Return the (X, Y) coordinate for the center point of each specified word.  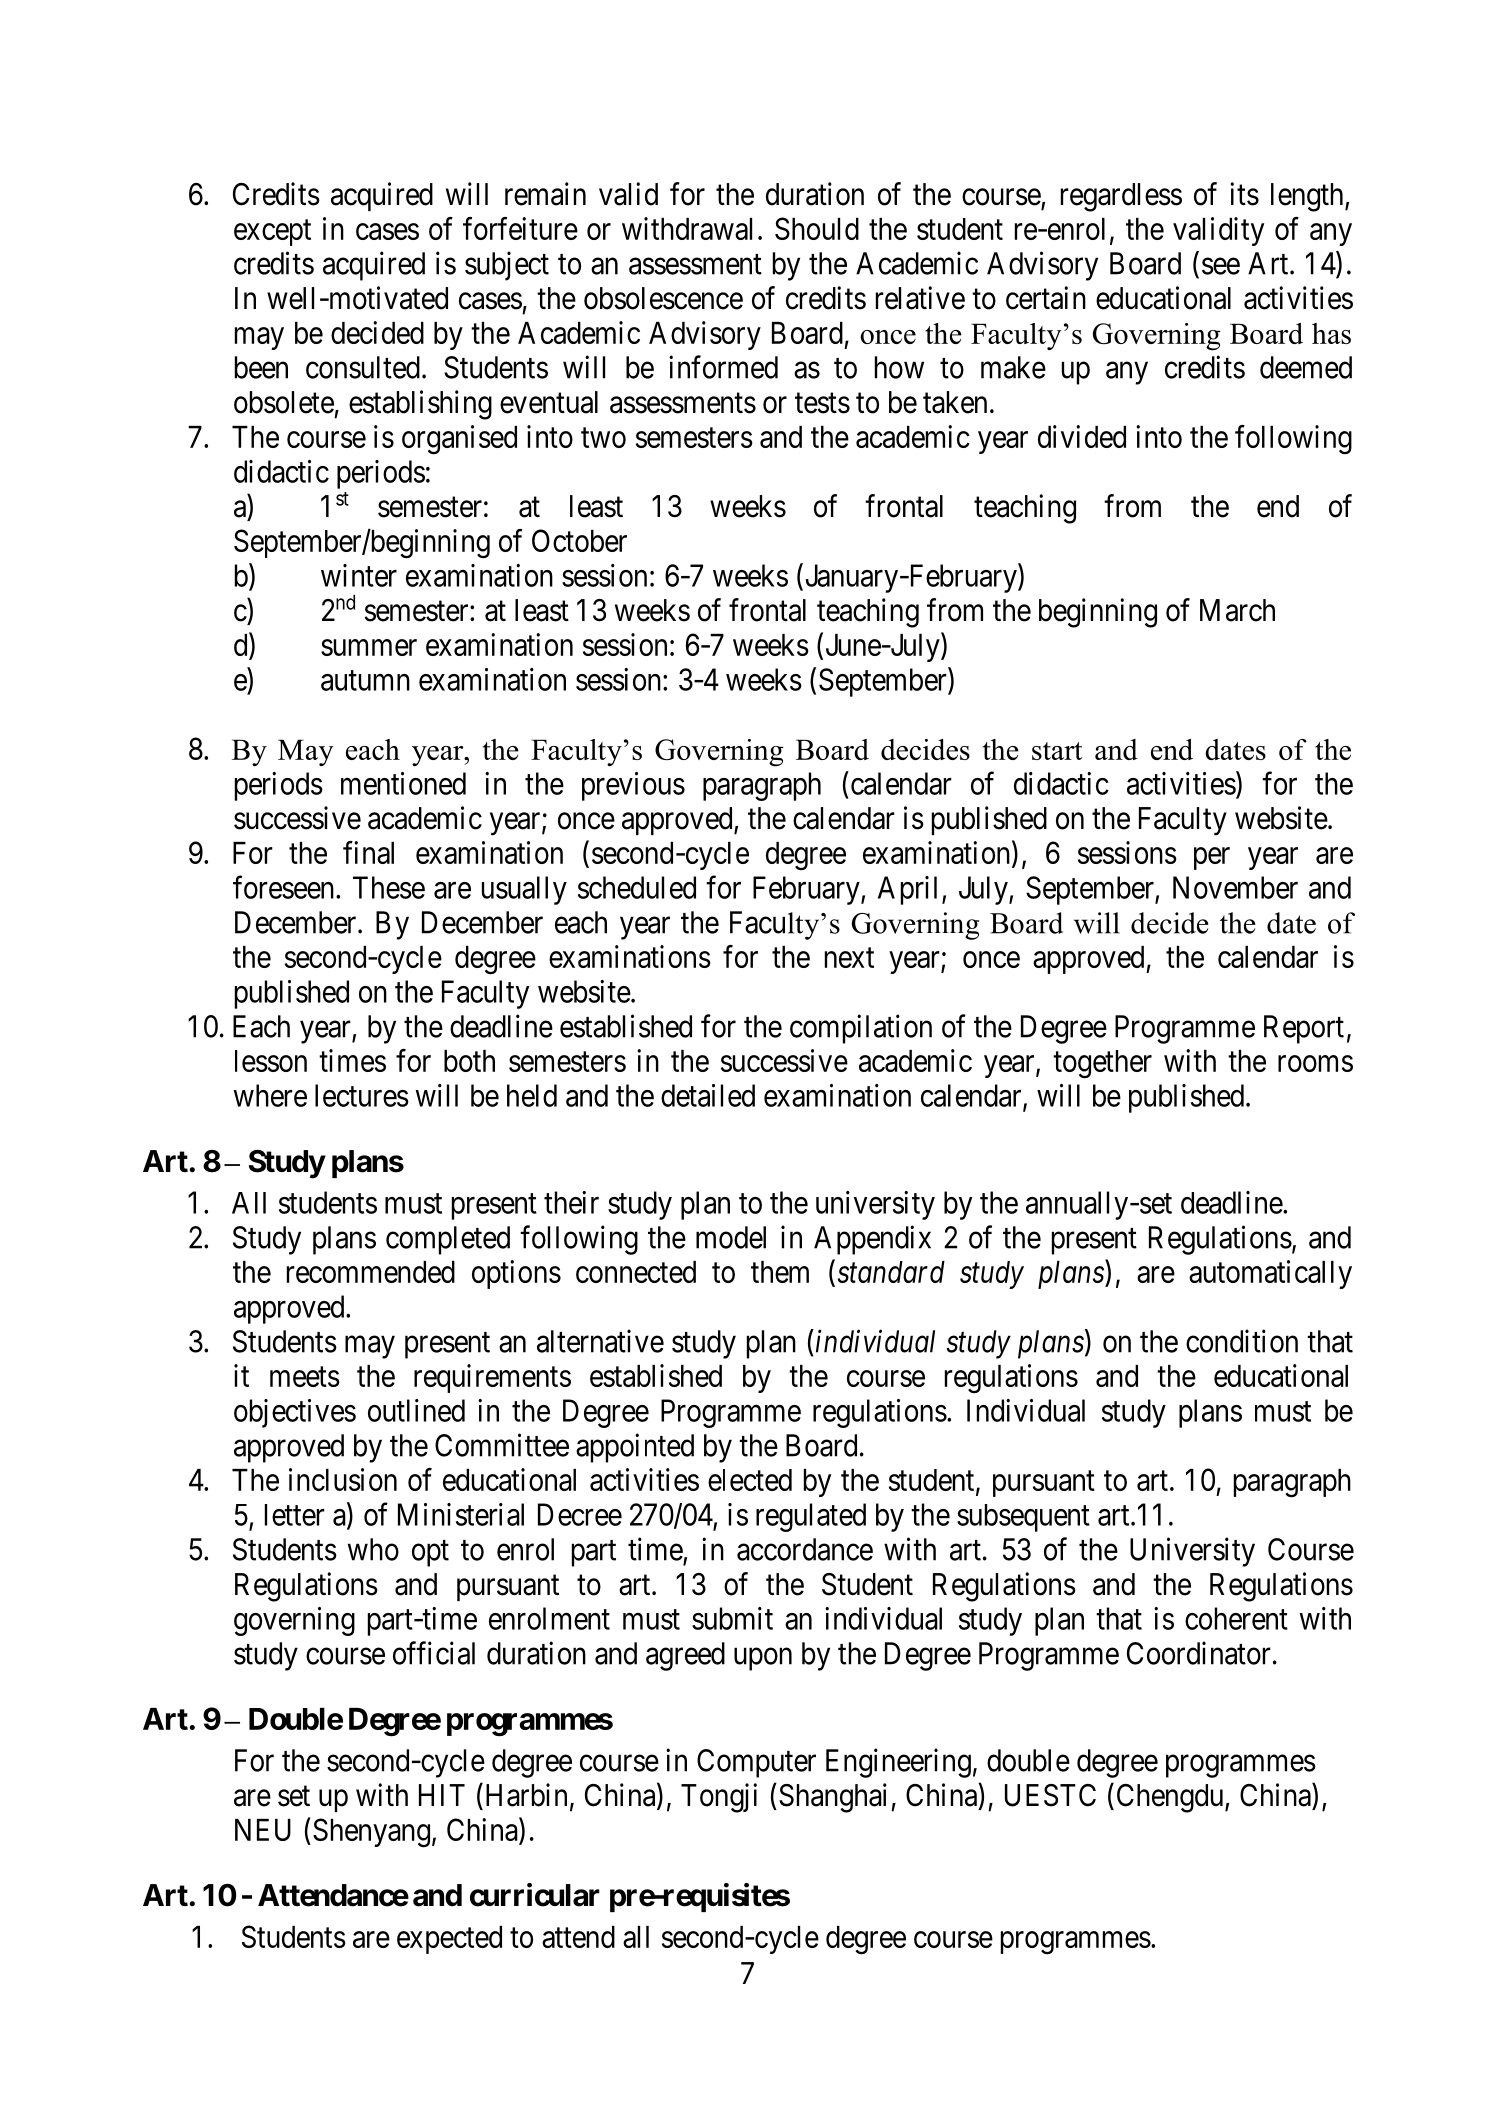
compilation (861, 1029)
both (469, 1061)
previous (633, 786)
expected (449, 1940)
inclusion (343, 1479)
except (272, 233)
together (1102, 1064)
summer (369, 647)
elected (750, 1480)
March (1237, 610)
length (1308, 197)
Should (817, 228)
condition (1242, 1341)
